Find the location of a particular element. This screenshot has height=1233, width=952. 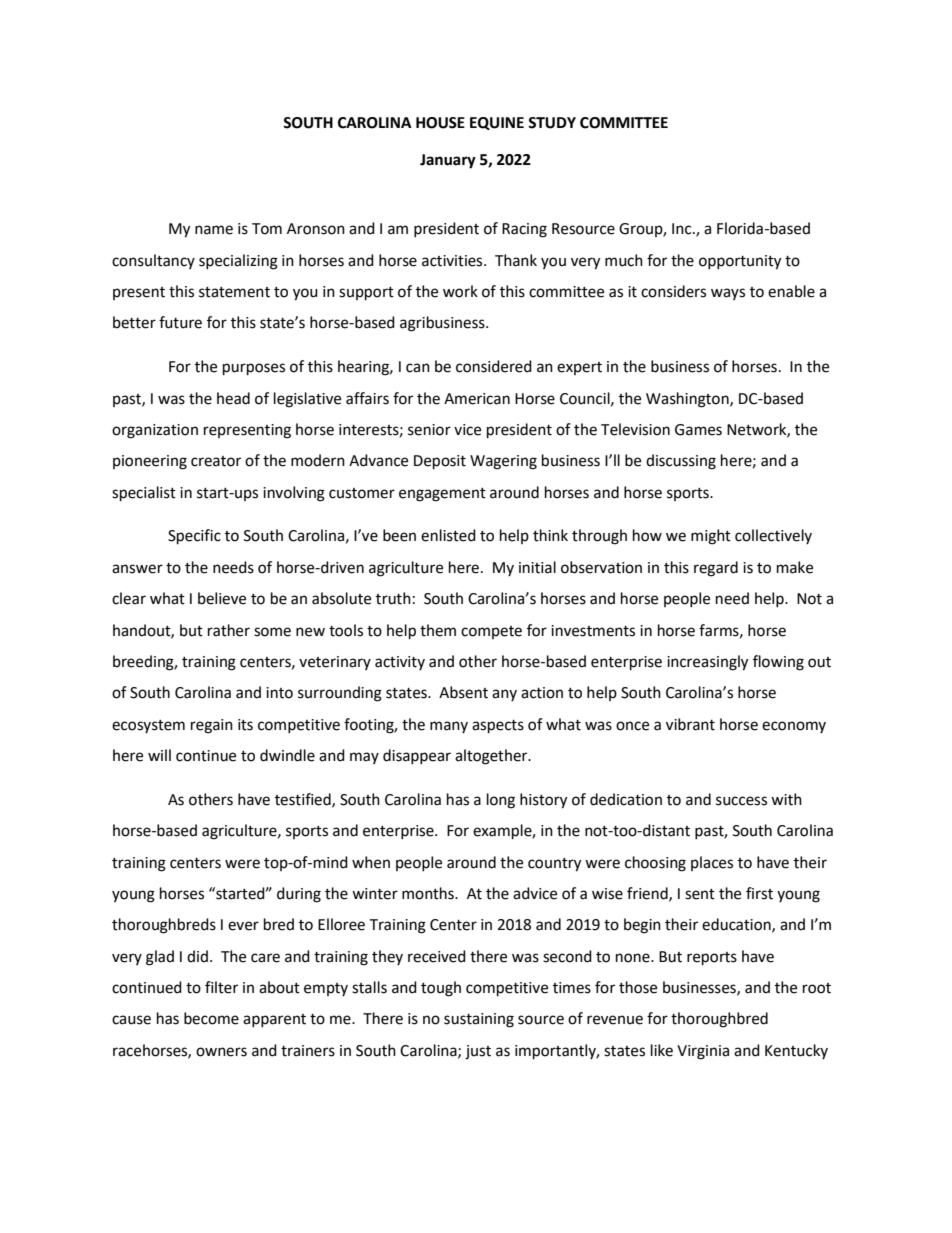

become is located at coordinates (211, 1018).
